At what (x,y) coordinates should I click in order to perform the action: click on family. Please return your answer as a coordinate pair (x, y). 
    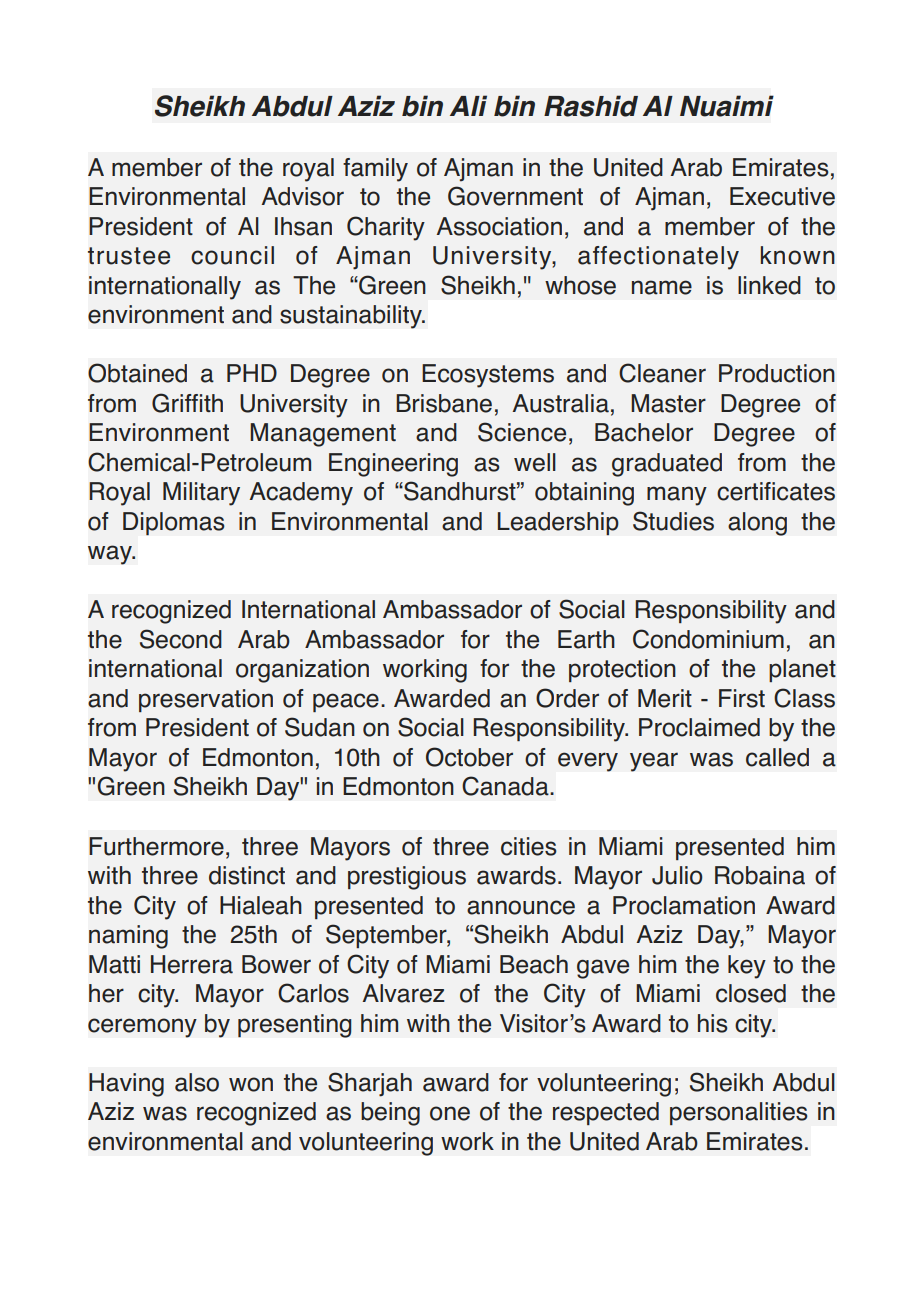
    Looking at the image, I should click on (375, 170).
